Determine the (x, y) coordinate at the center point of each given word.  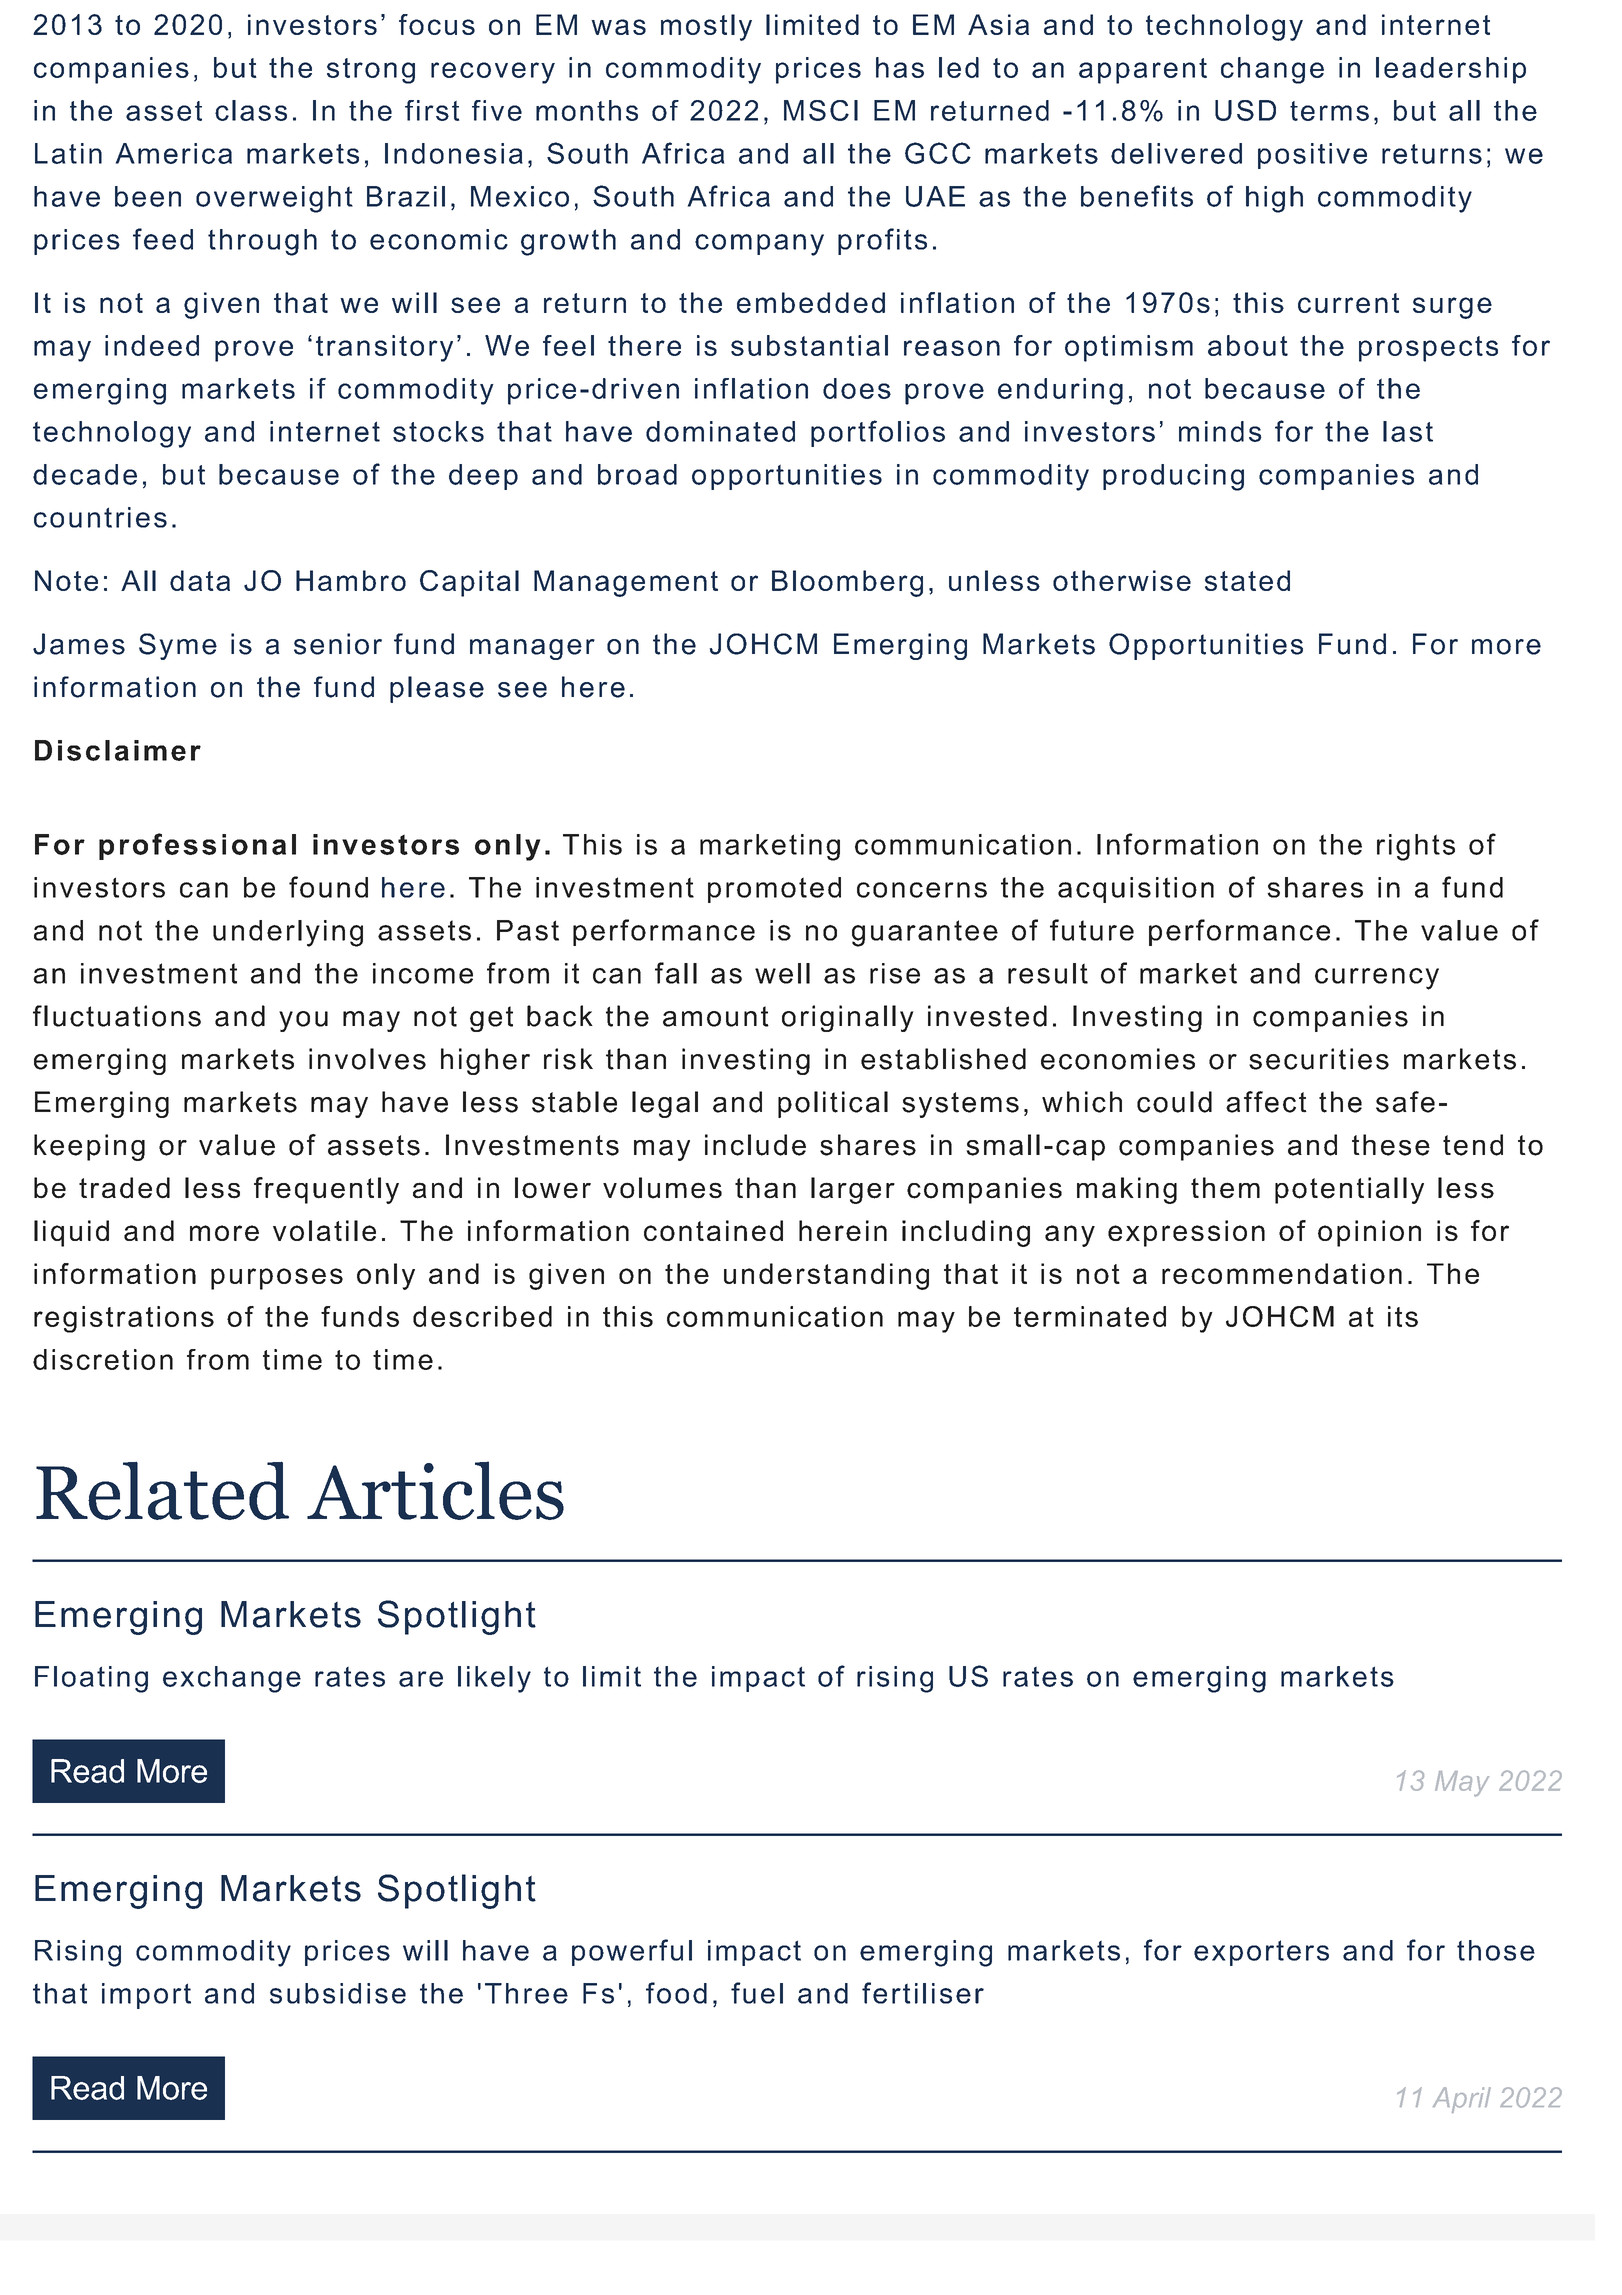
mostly (706, 27)
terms (1329, 111)
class (251, 110)
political (833, 1104)
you (303, 1021)
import (146, 1996)
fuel (757, 1993)
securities (1319, 1059)
